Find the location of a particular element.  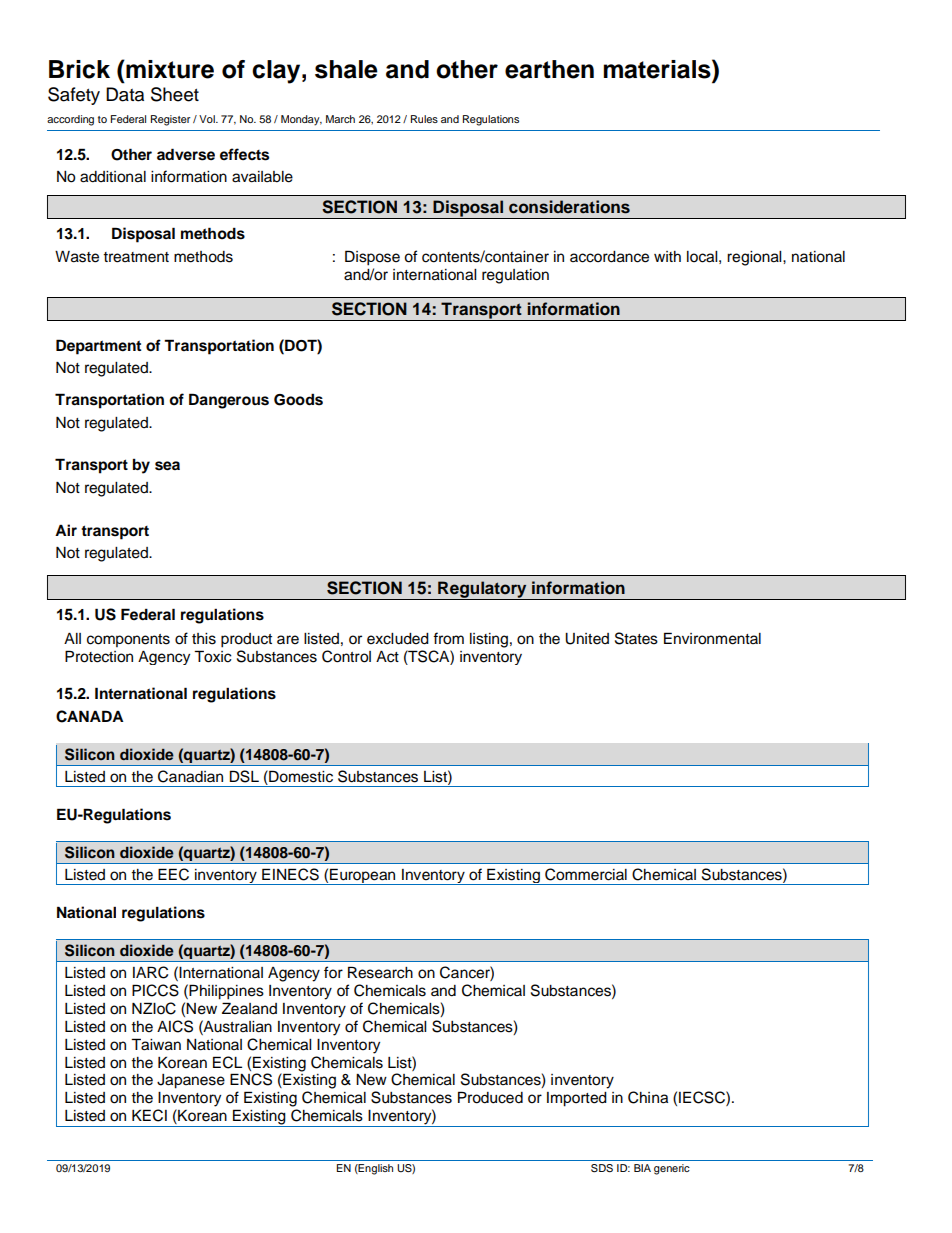

Canadian is located at coordinates (190, 776).
